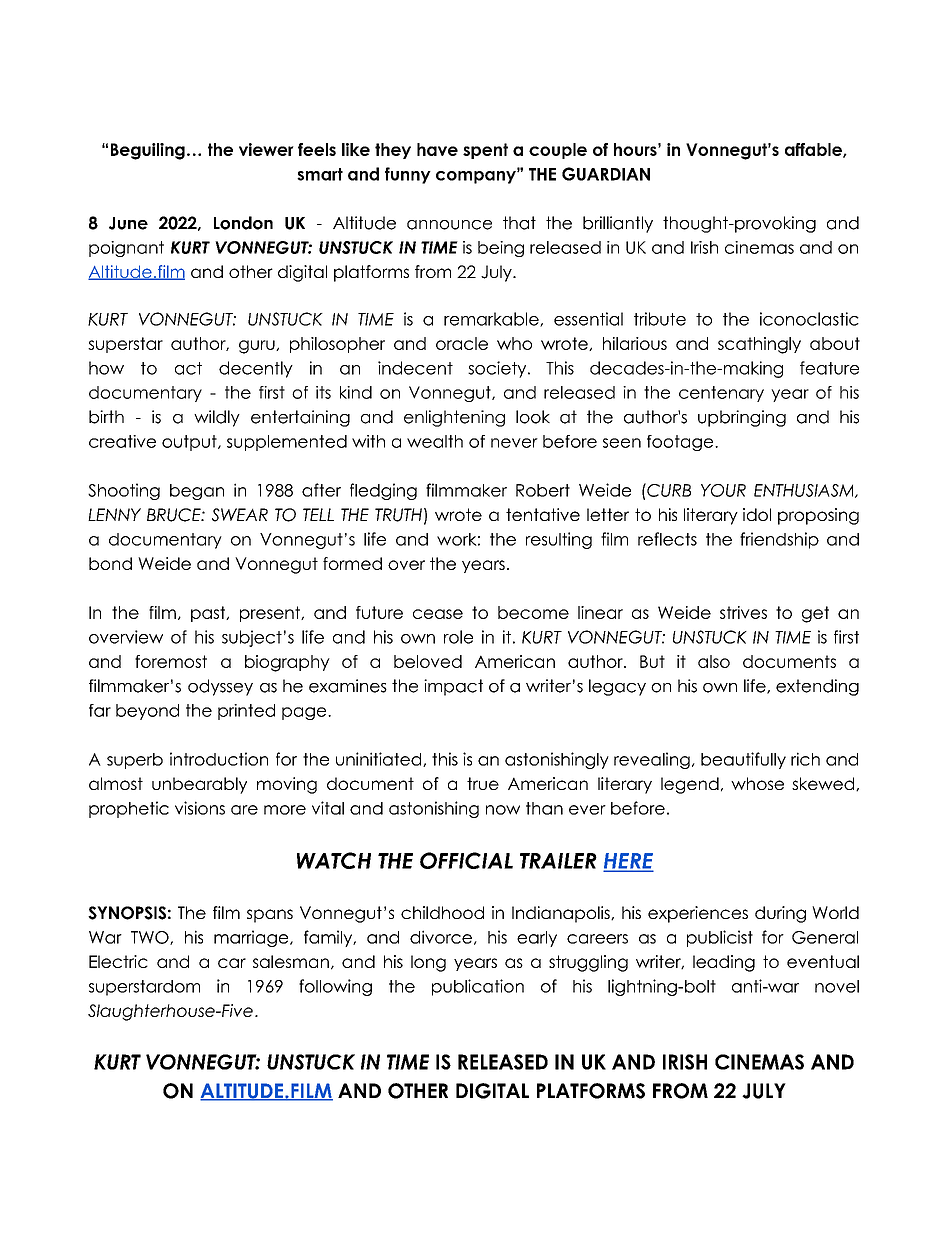  What do you see at coordinates (151, 938) in the screenshot?
I see `TWO` at bounding box center [151, 938].
